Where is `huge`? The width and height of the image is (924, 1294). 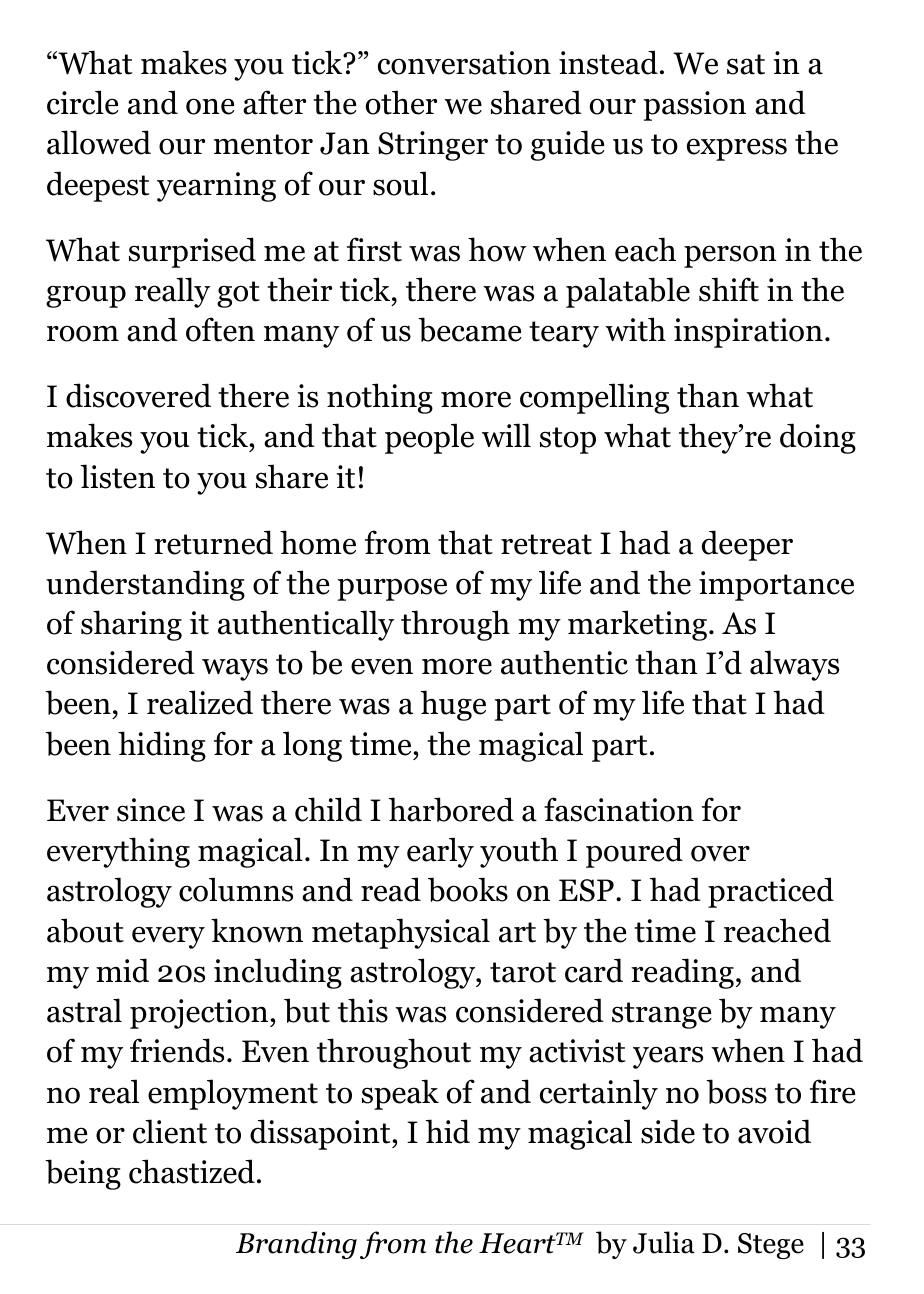 huge is located at coordinates (453, 705).
